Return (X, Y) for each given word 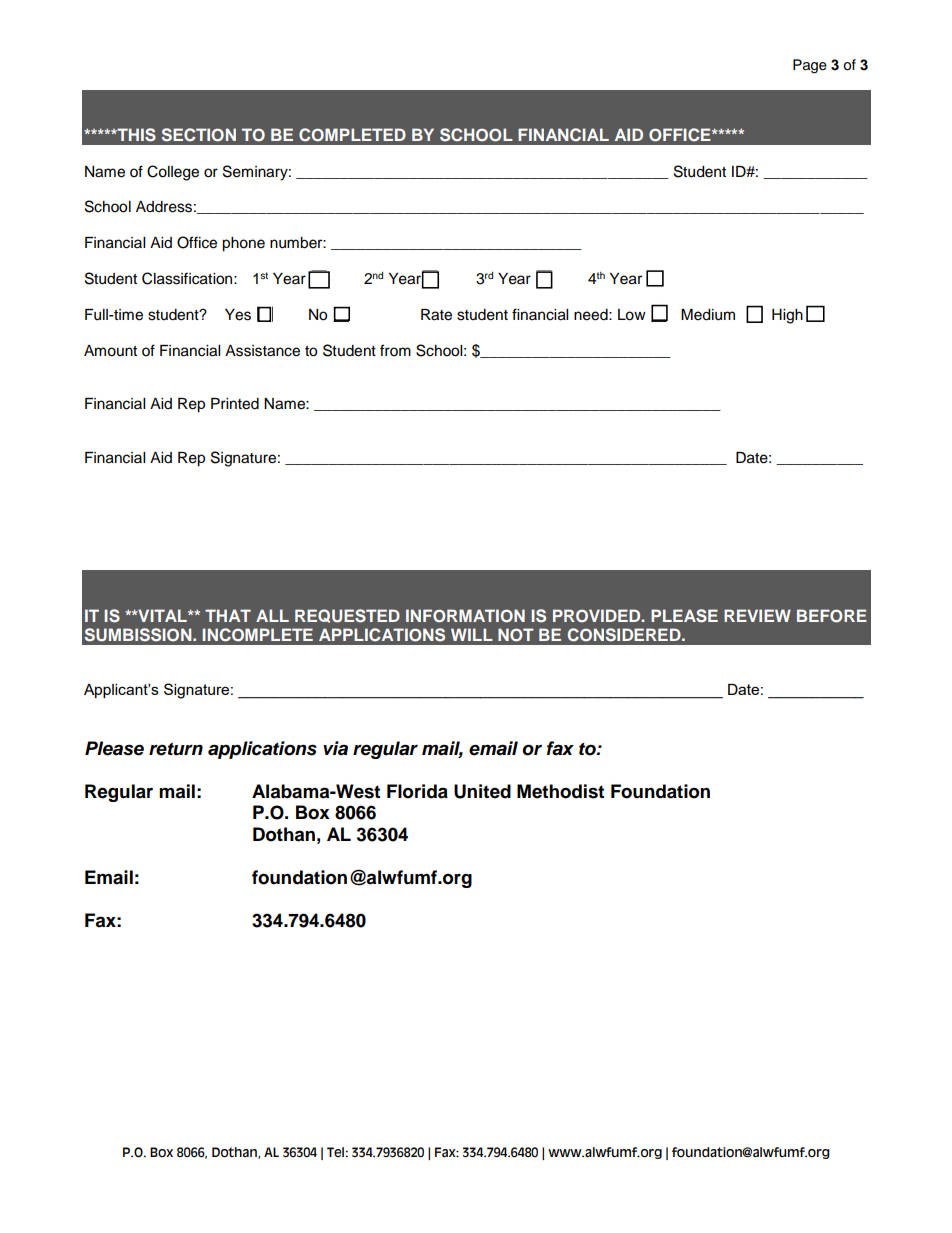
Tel (335, 1152)
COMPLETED (352, 135)
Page (810, 66)
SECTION (199, 135)
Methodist (560, 791)
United (482, 791)
